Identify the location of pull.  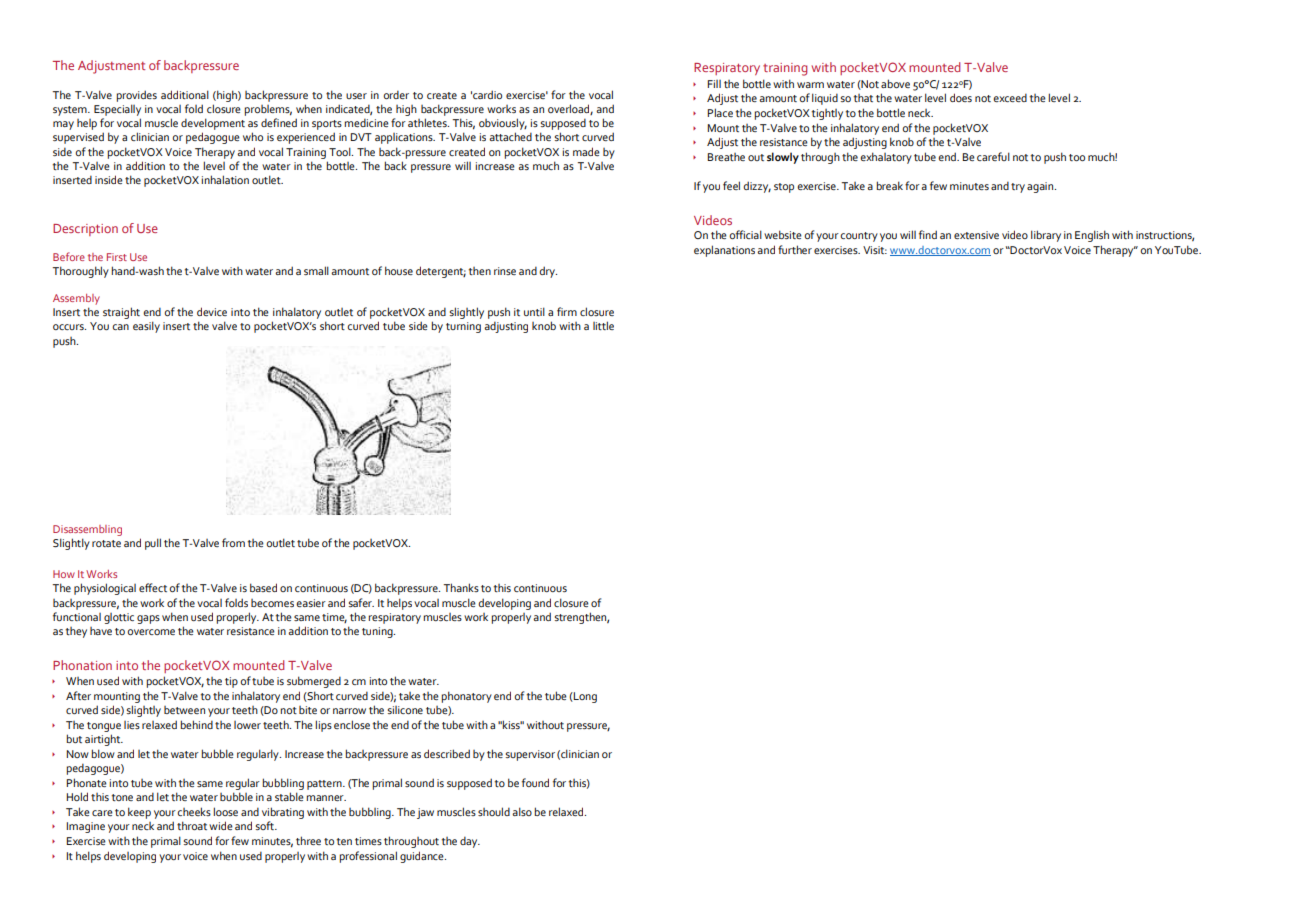
(153, 544).
